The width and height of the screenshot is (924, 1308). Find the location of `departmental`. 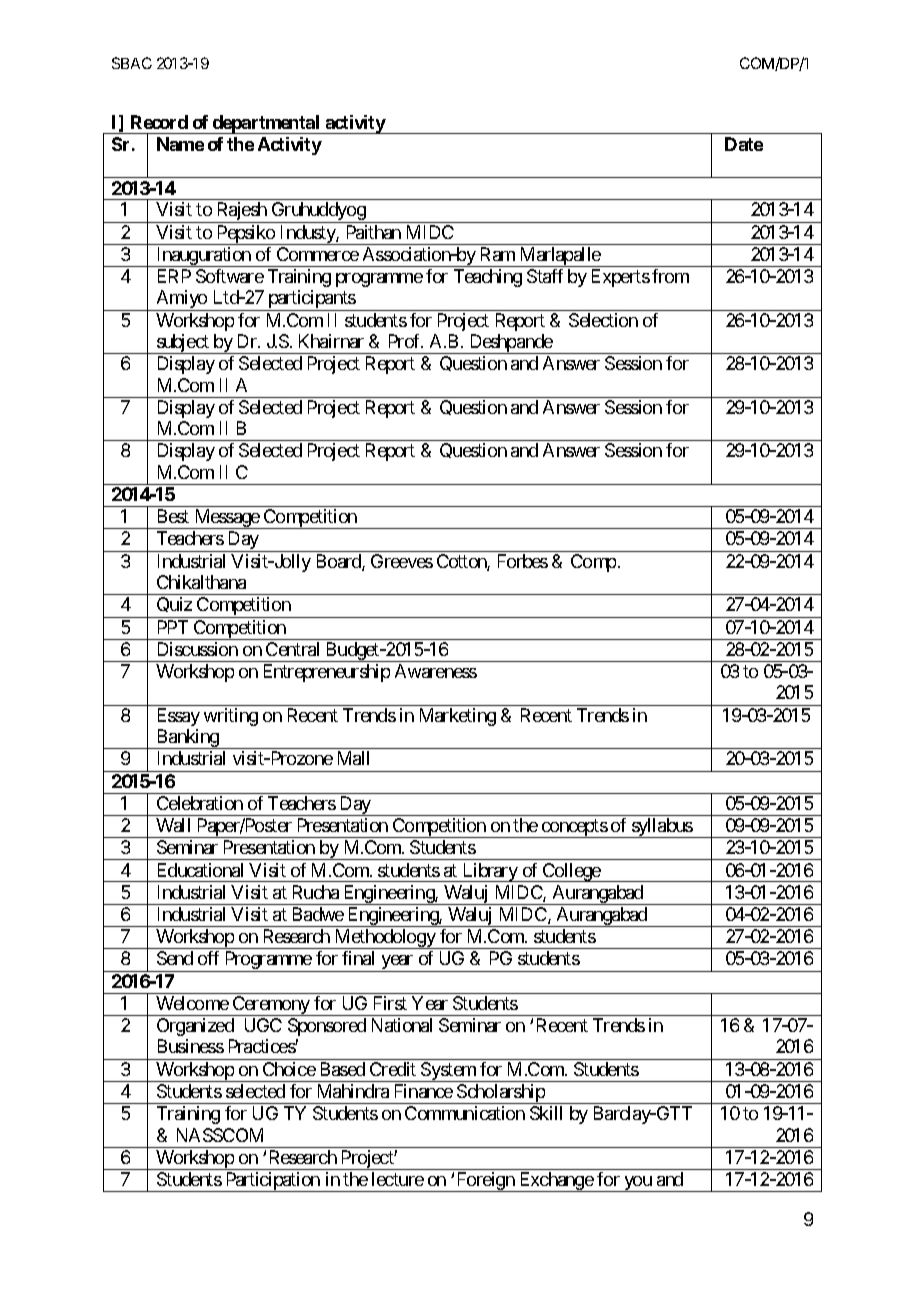

departmental is located at coordinates (267, 124).
